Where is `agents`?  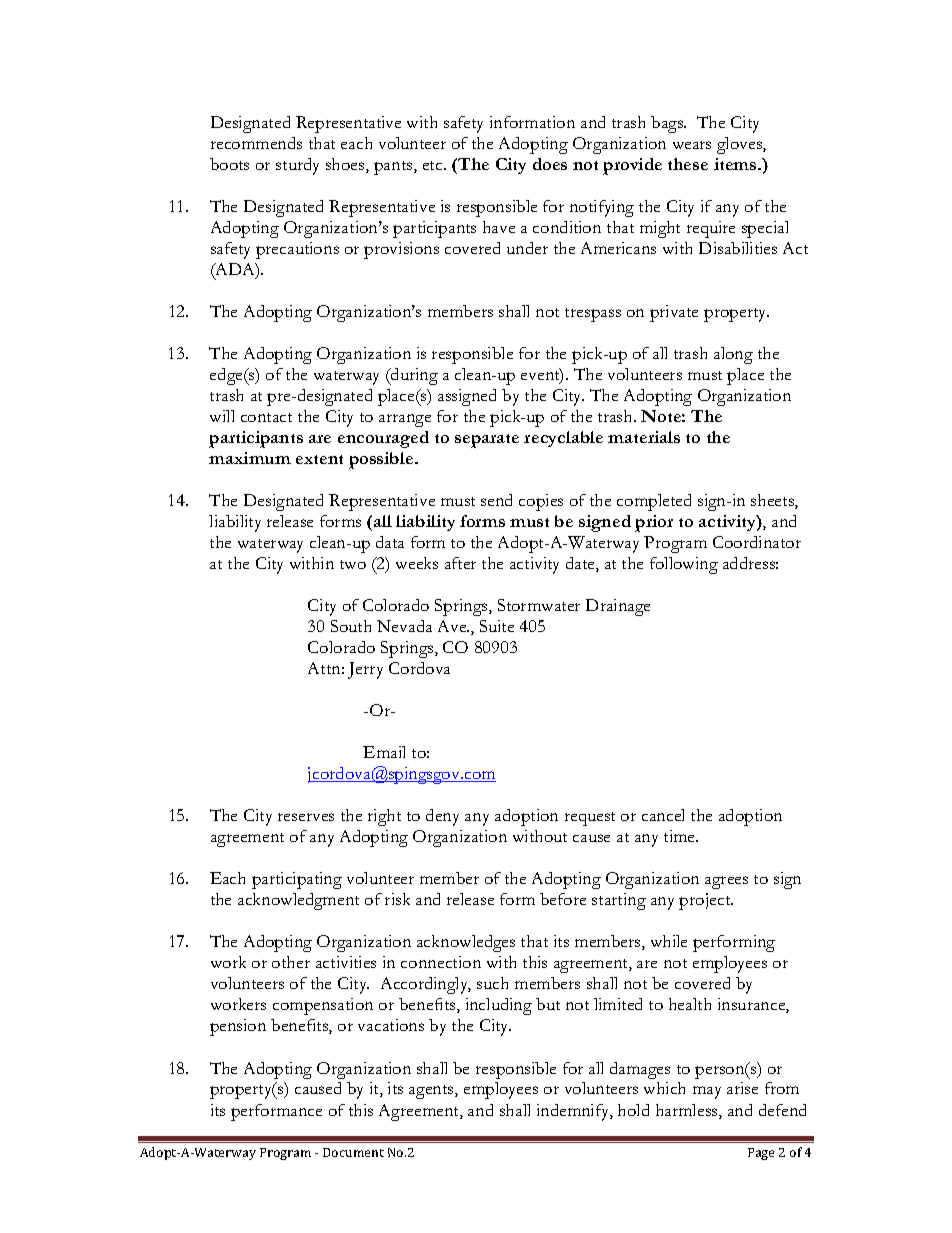
agents is located at coordinates (432, 1092).
